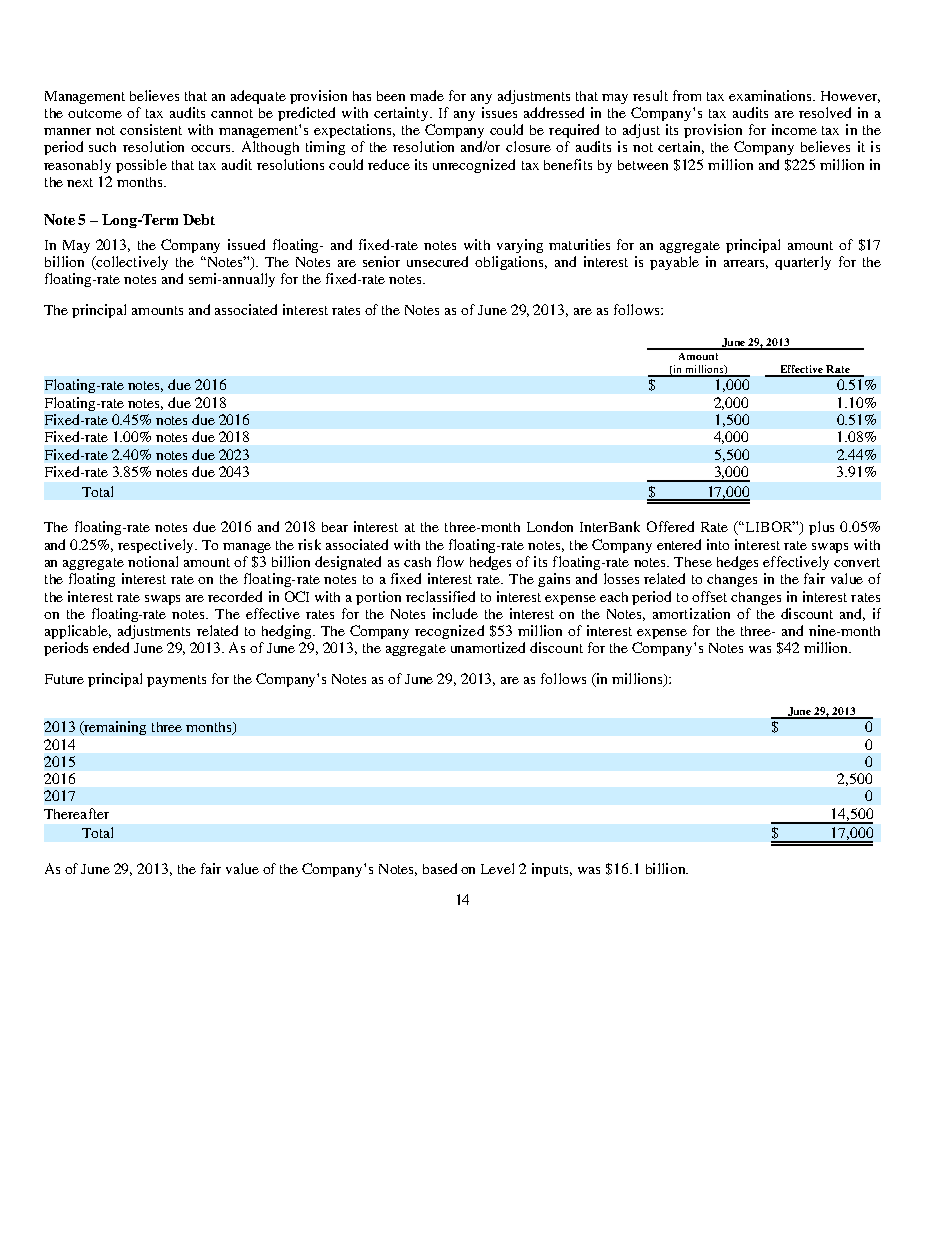 The height and width of the screenshot is (1233, 952). What do you see at coordinates (718, 544) in the screenshot?
I see `into` at bounding box center [718, 544].
